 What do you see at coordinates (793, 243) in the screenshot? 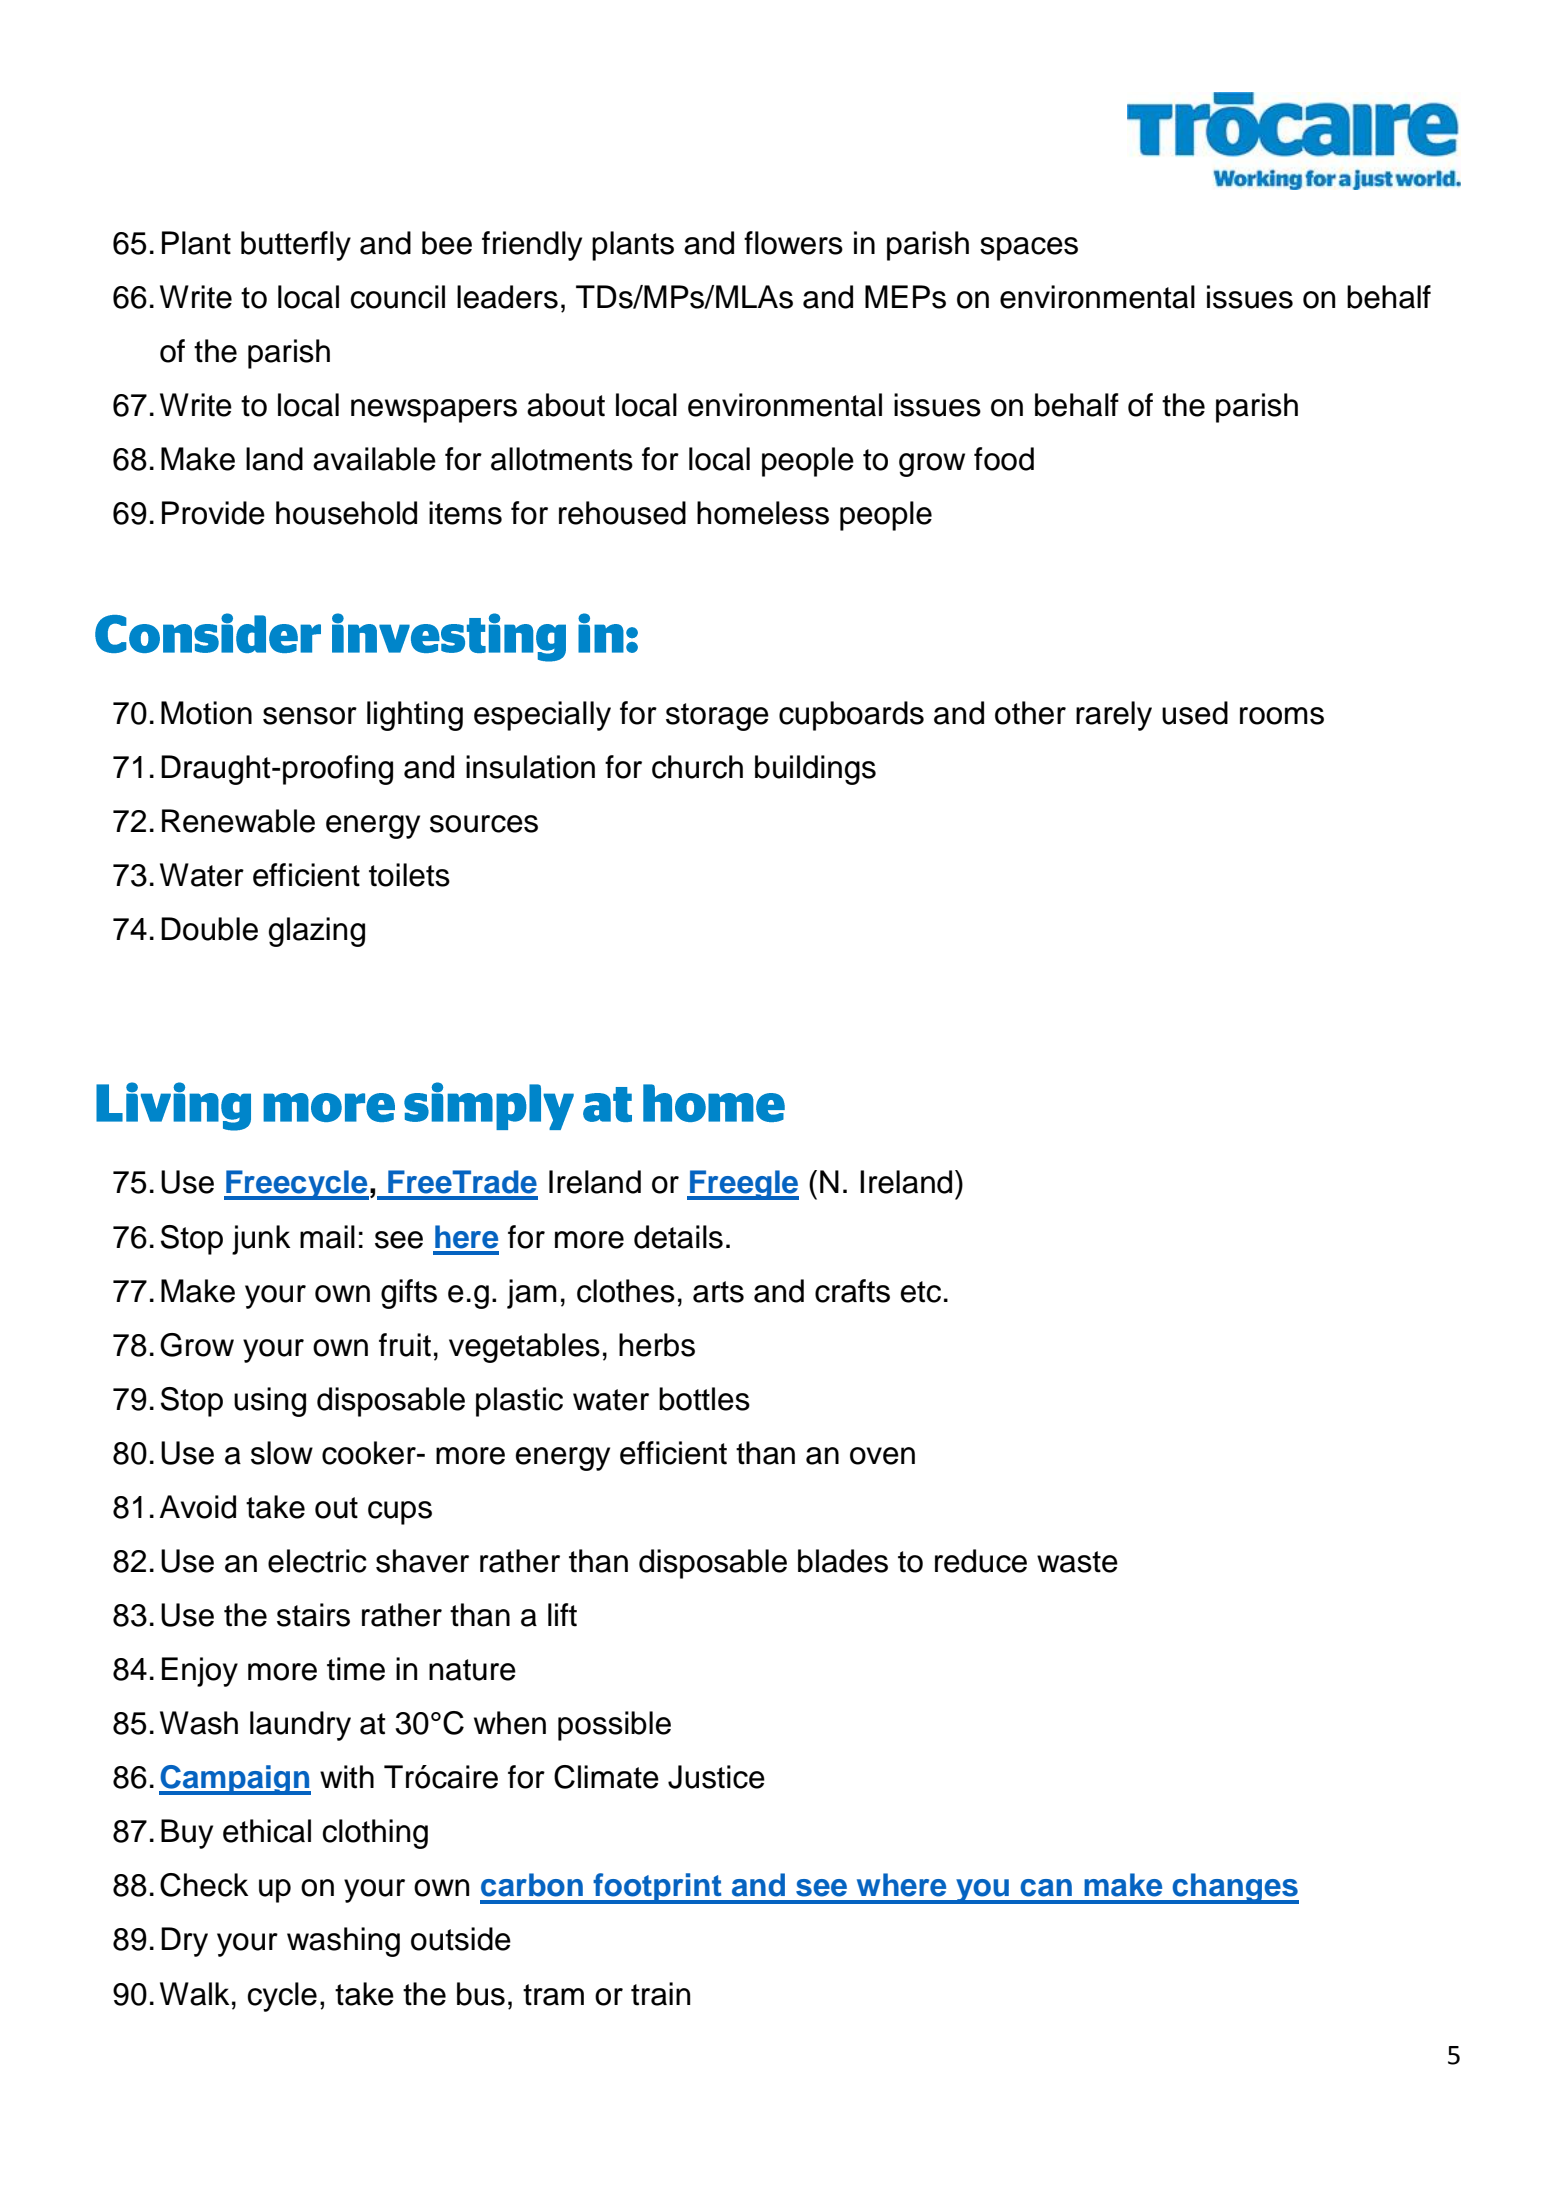
I see `flowers` at bounding box center [793, 243].
